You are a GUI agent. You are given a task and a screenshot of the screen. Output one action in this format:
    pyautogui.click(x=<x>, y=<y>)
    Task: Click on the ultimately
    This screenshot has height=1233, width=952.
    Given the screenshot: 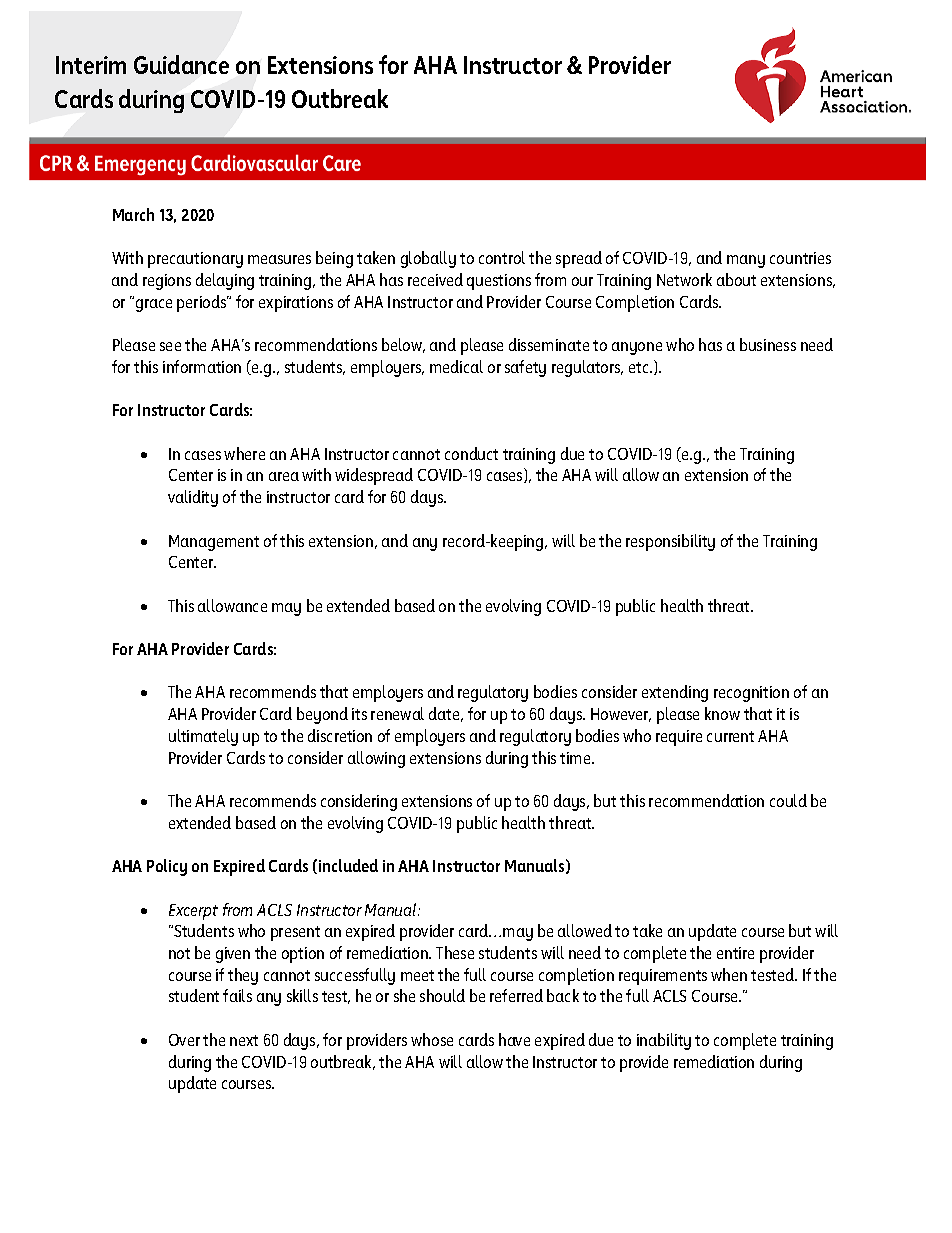 What is the action you would take?
    pyautogui.click(x=203, y=737)
